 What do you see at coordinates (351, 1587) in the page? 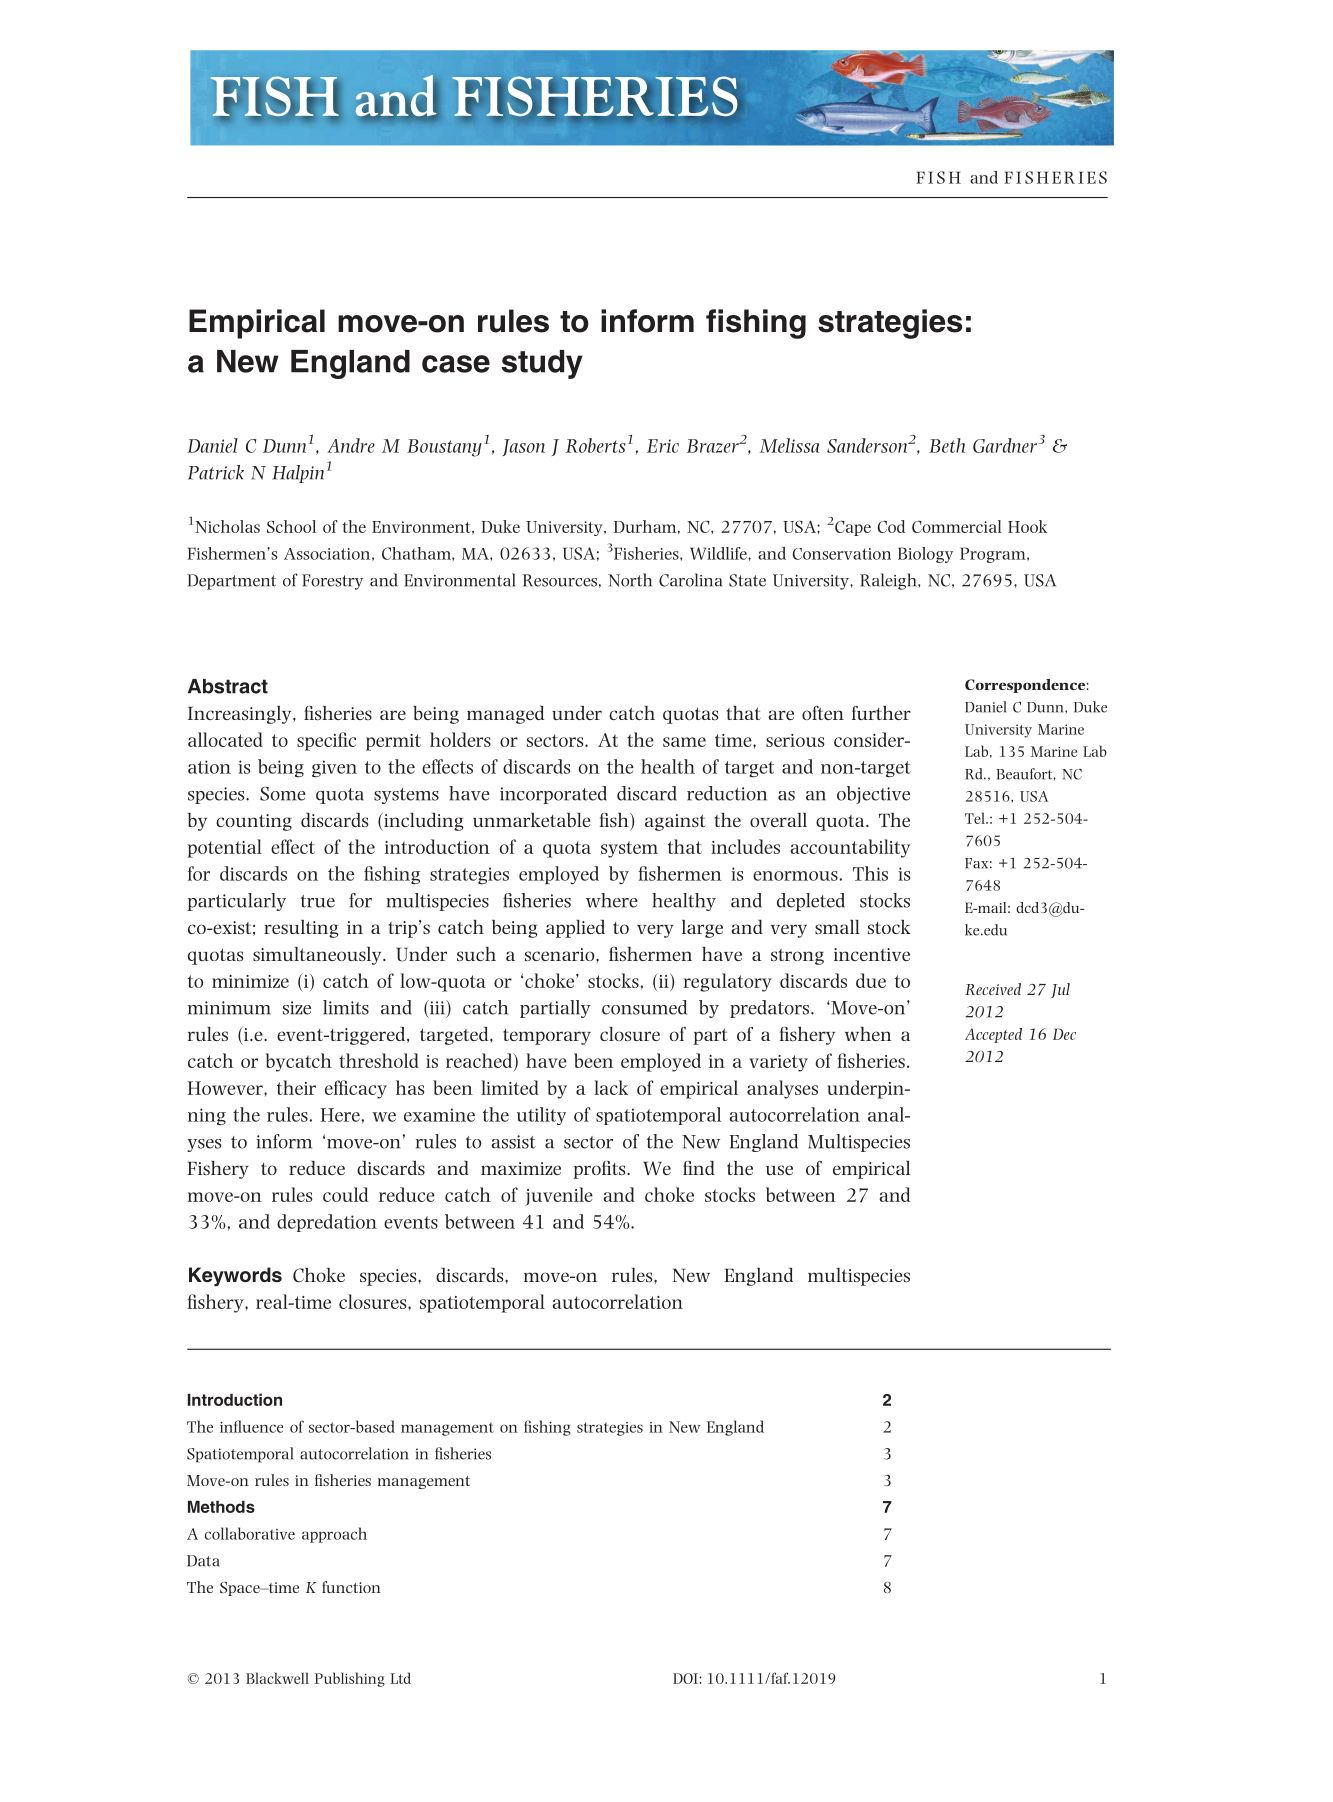
I see `function` at bounding box center [351, 1587].
